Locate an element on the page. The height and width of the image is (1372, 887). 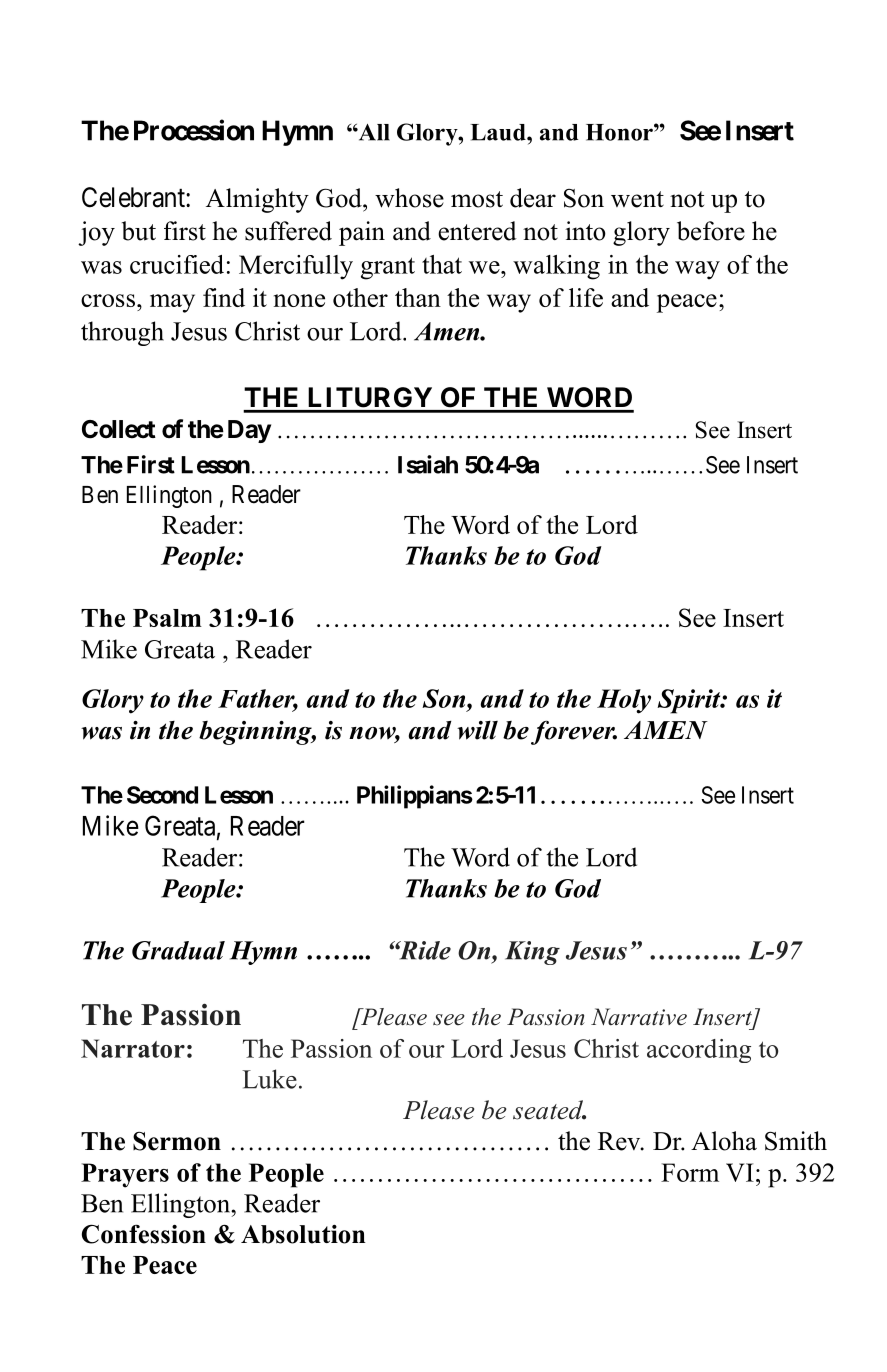
will is located at coordinates (477, 730).
